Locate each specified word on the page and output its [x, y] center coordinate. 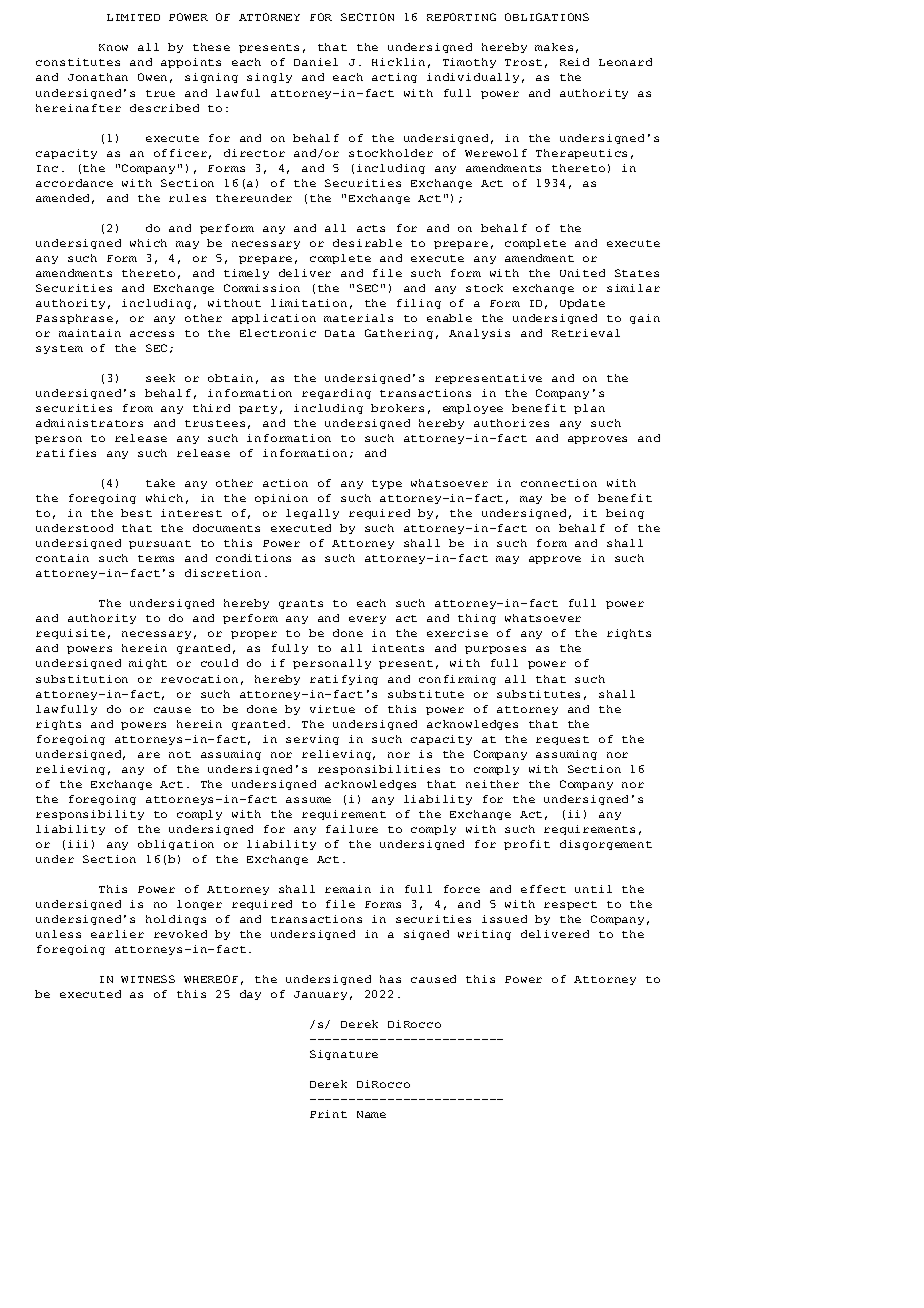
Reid [574, 62]
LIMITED [133, 17]
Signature [344, 1055]
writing [484, 935]
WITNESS [148, 979]
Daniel [316, 62]
